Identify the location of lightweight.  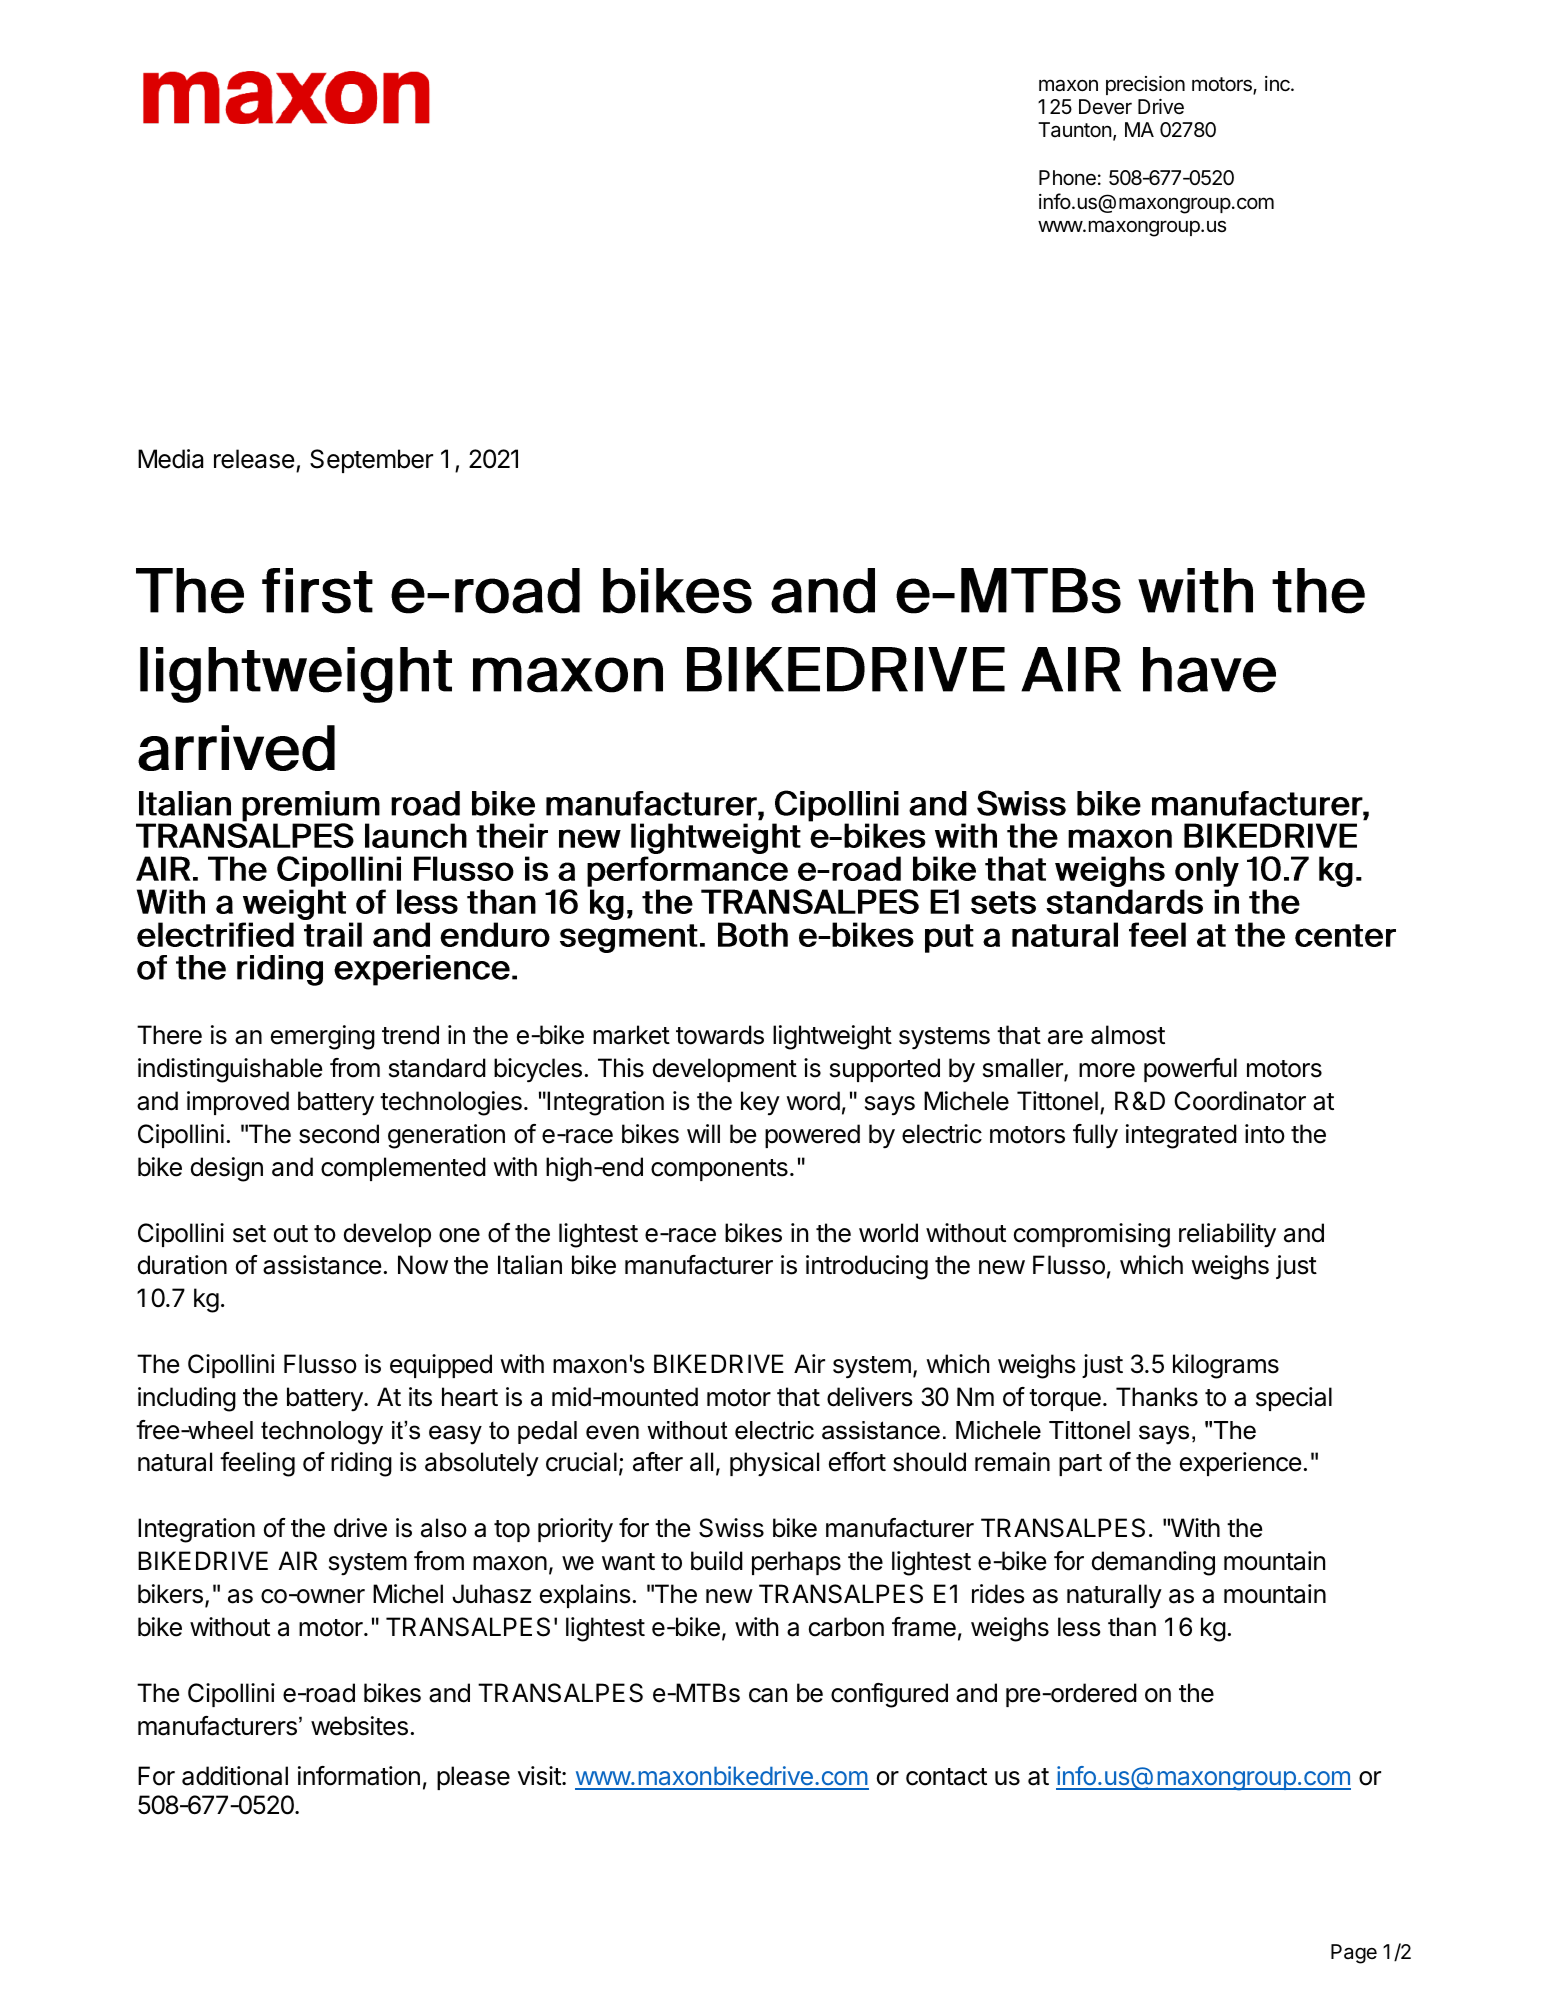
(832, 1037).
